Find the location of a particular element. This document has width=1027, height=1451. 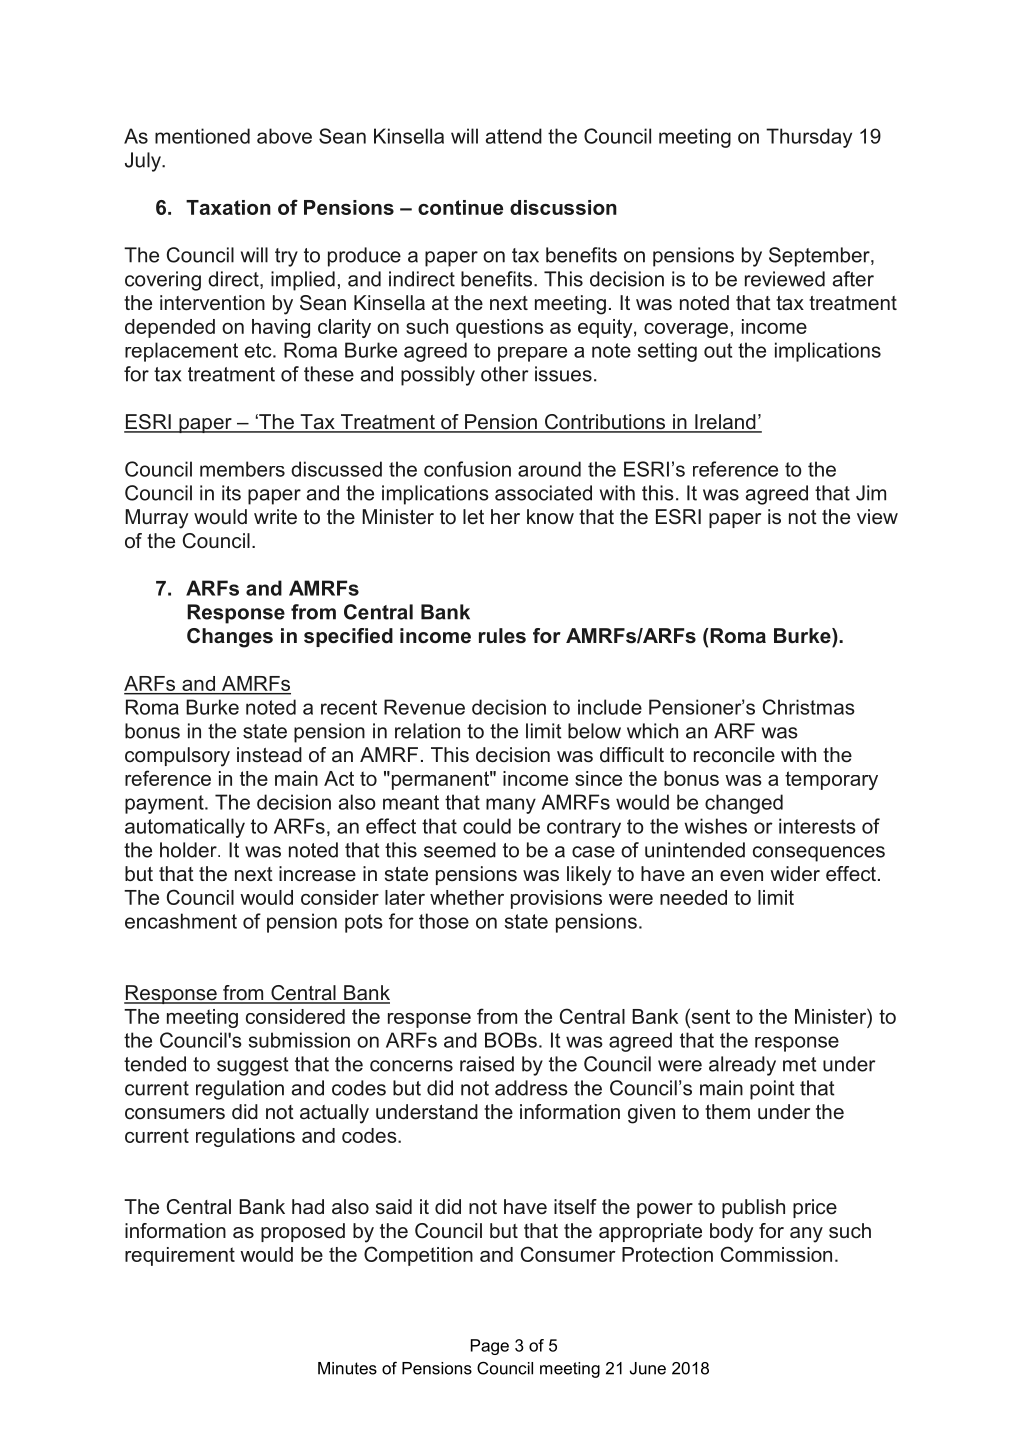

Commission is located at coordinates (776, 1254).
